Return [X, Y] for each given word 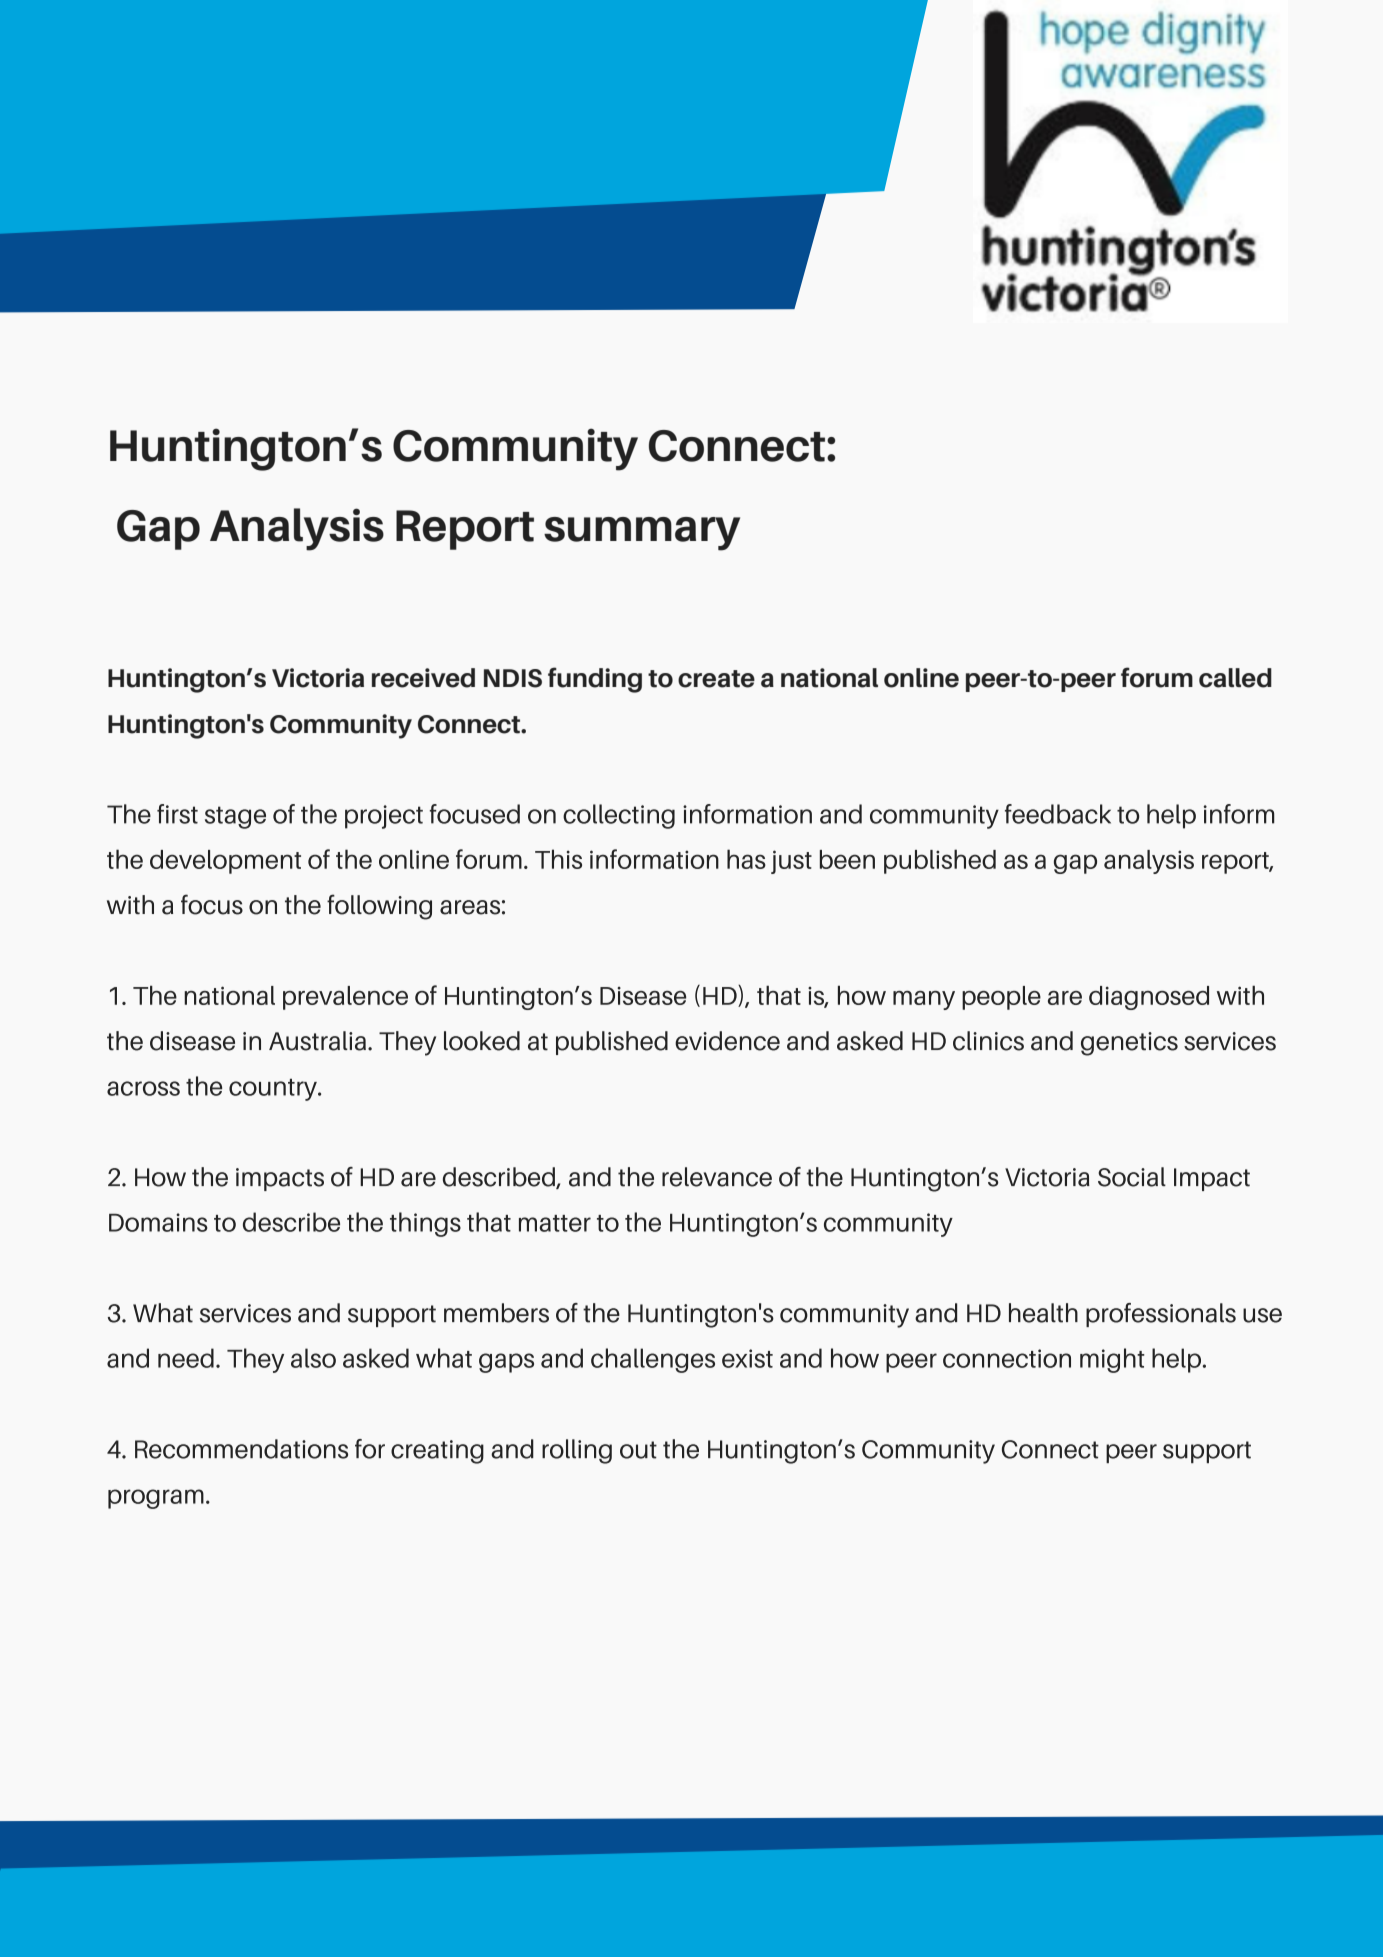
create [716, 679]
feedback [1058, 814]
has [746, 859]
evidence [727, 1041]
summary [642, 534]
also [313, 1358]
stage [235, 817]
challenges [653, 1360]
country [274, 1090]
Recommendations [241, 1449]
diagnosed [1149, 998]
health [1043, 1313]
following [379, 907]
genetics [1129, 1044]
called [1235, 678]
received [423, 678]
